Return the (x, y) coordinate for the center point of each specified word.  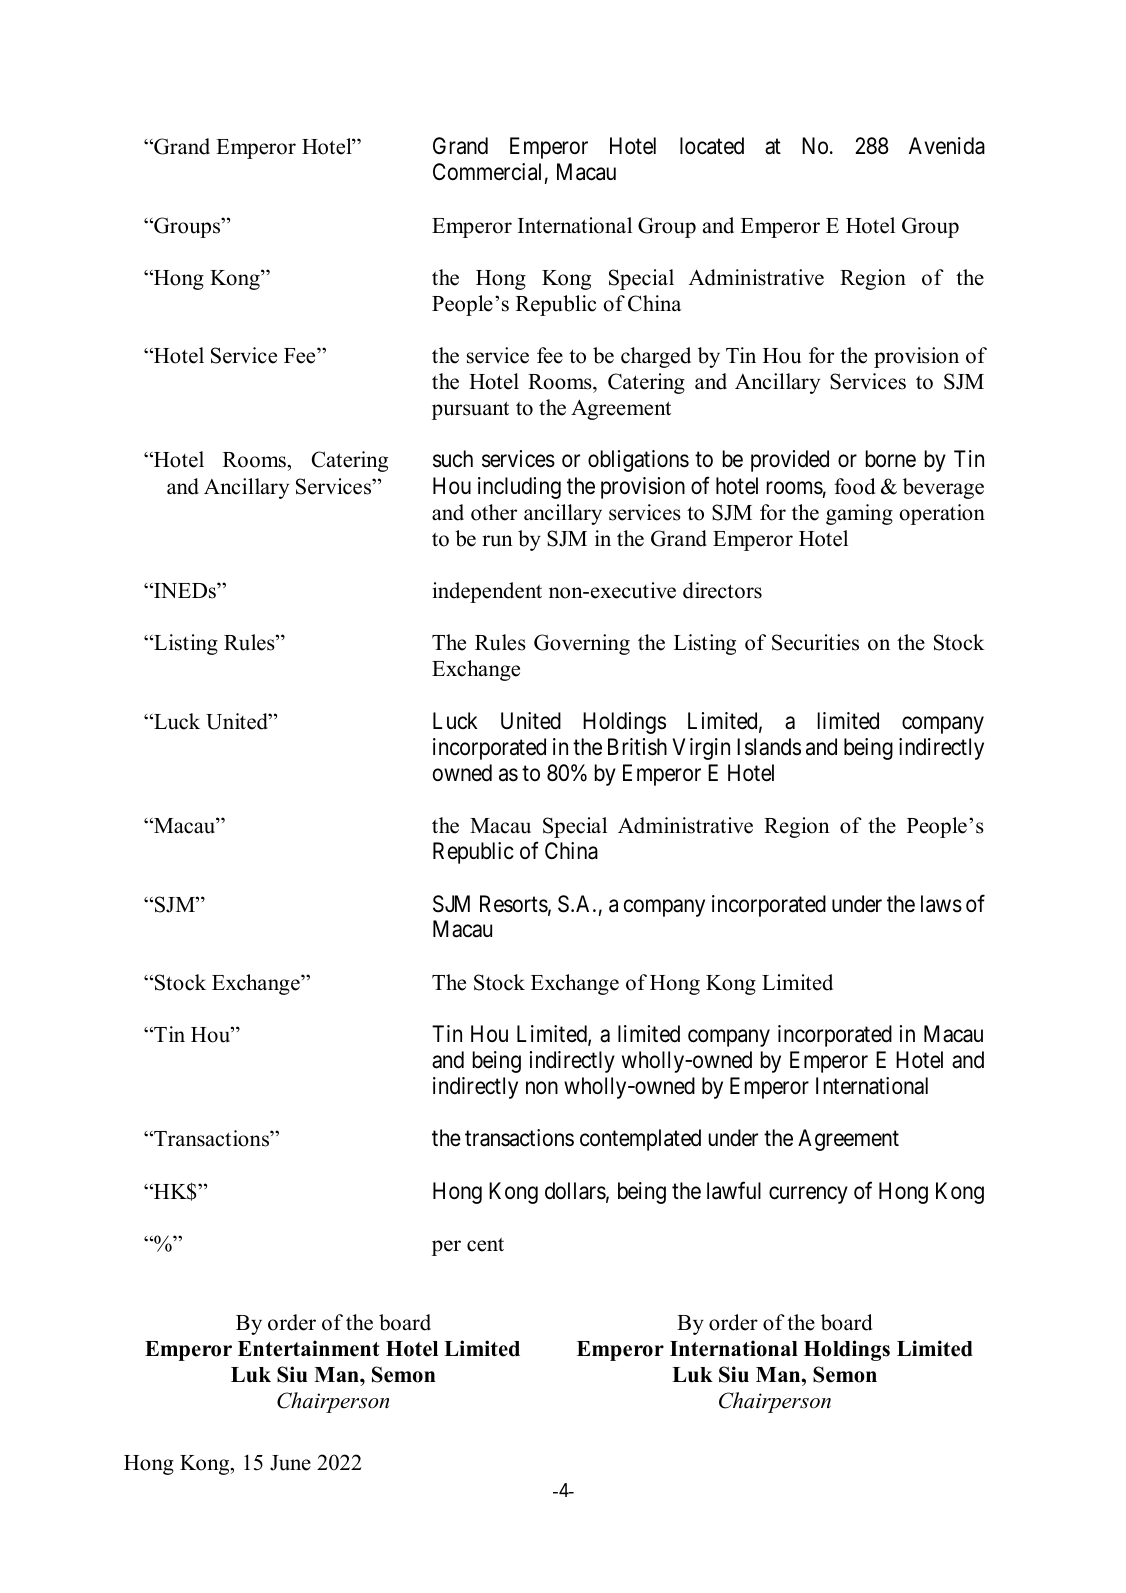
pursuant (470, 410)
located (712, 146)
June (290, 1463)
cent (485, 1244)
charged (656, 357)
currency (808, 1195)
